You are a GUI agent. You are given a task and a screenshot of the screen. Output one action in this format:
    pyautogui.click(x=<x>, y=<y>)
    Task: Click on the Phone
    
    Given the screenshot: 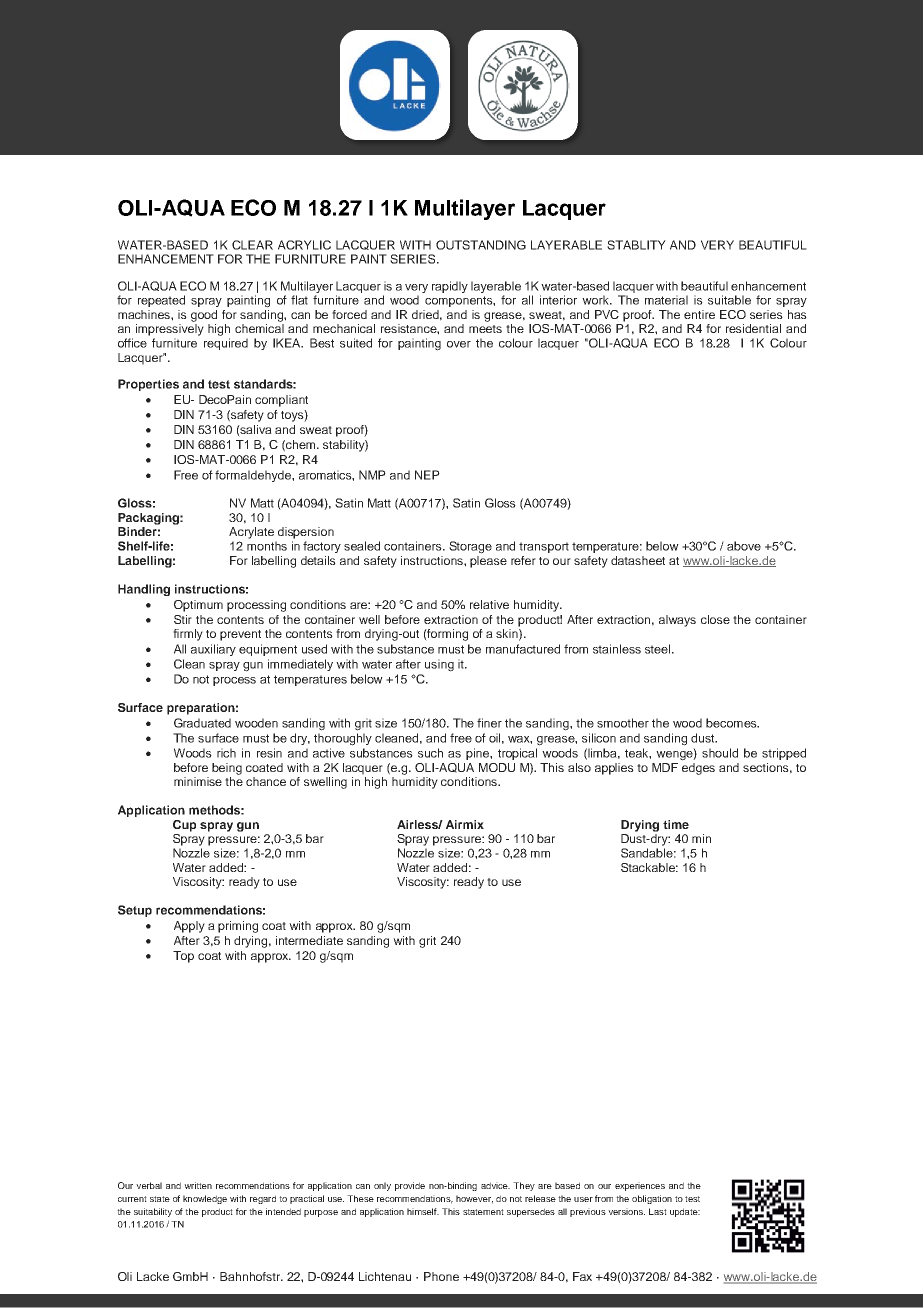 What is the action you would take?
    pyautogui.click(x=441, y=1276)
